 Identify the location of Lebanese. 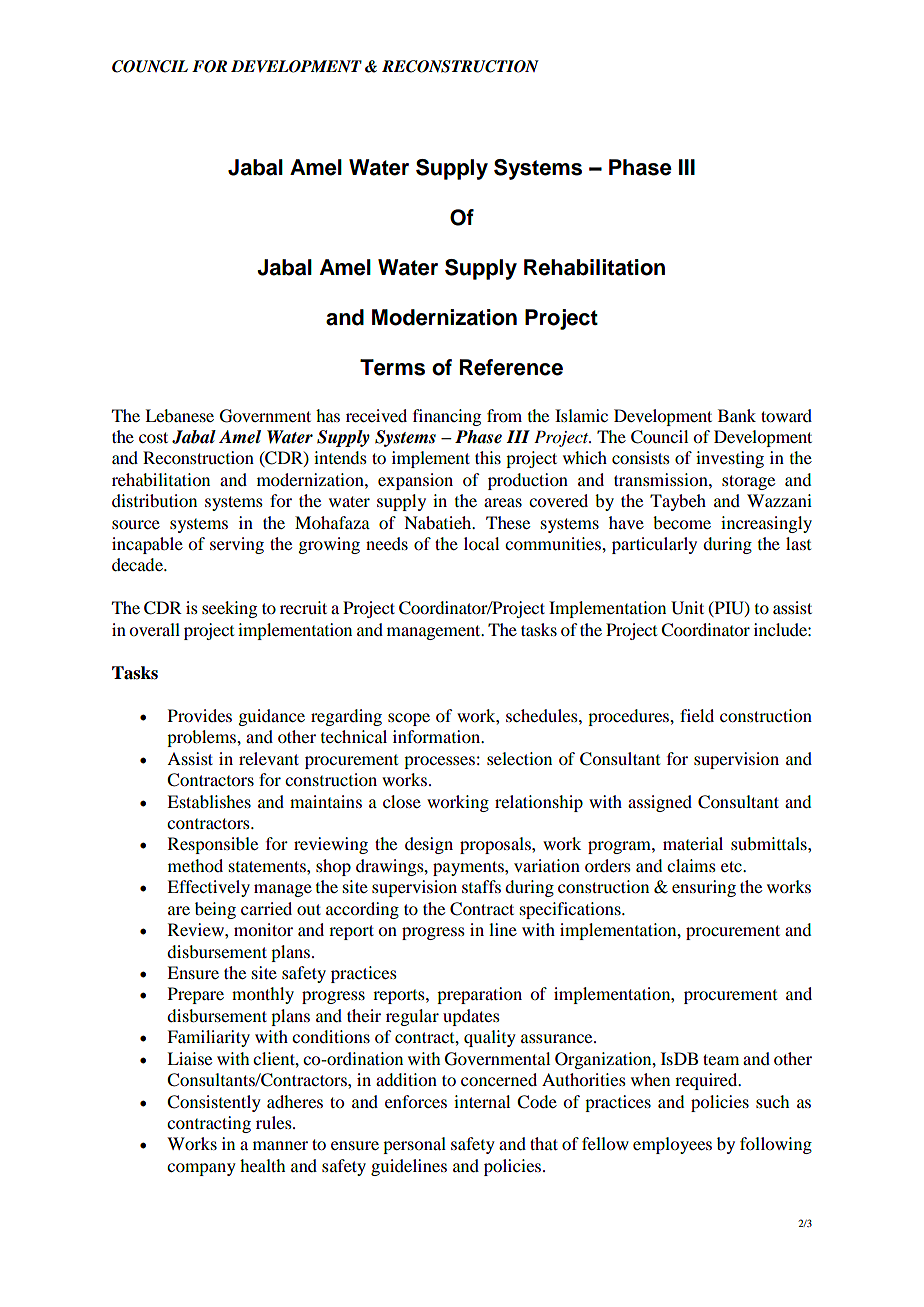
(179, 415).
